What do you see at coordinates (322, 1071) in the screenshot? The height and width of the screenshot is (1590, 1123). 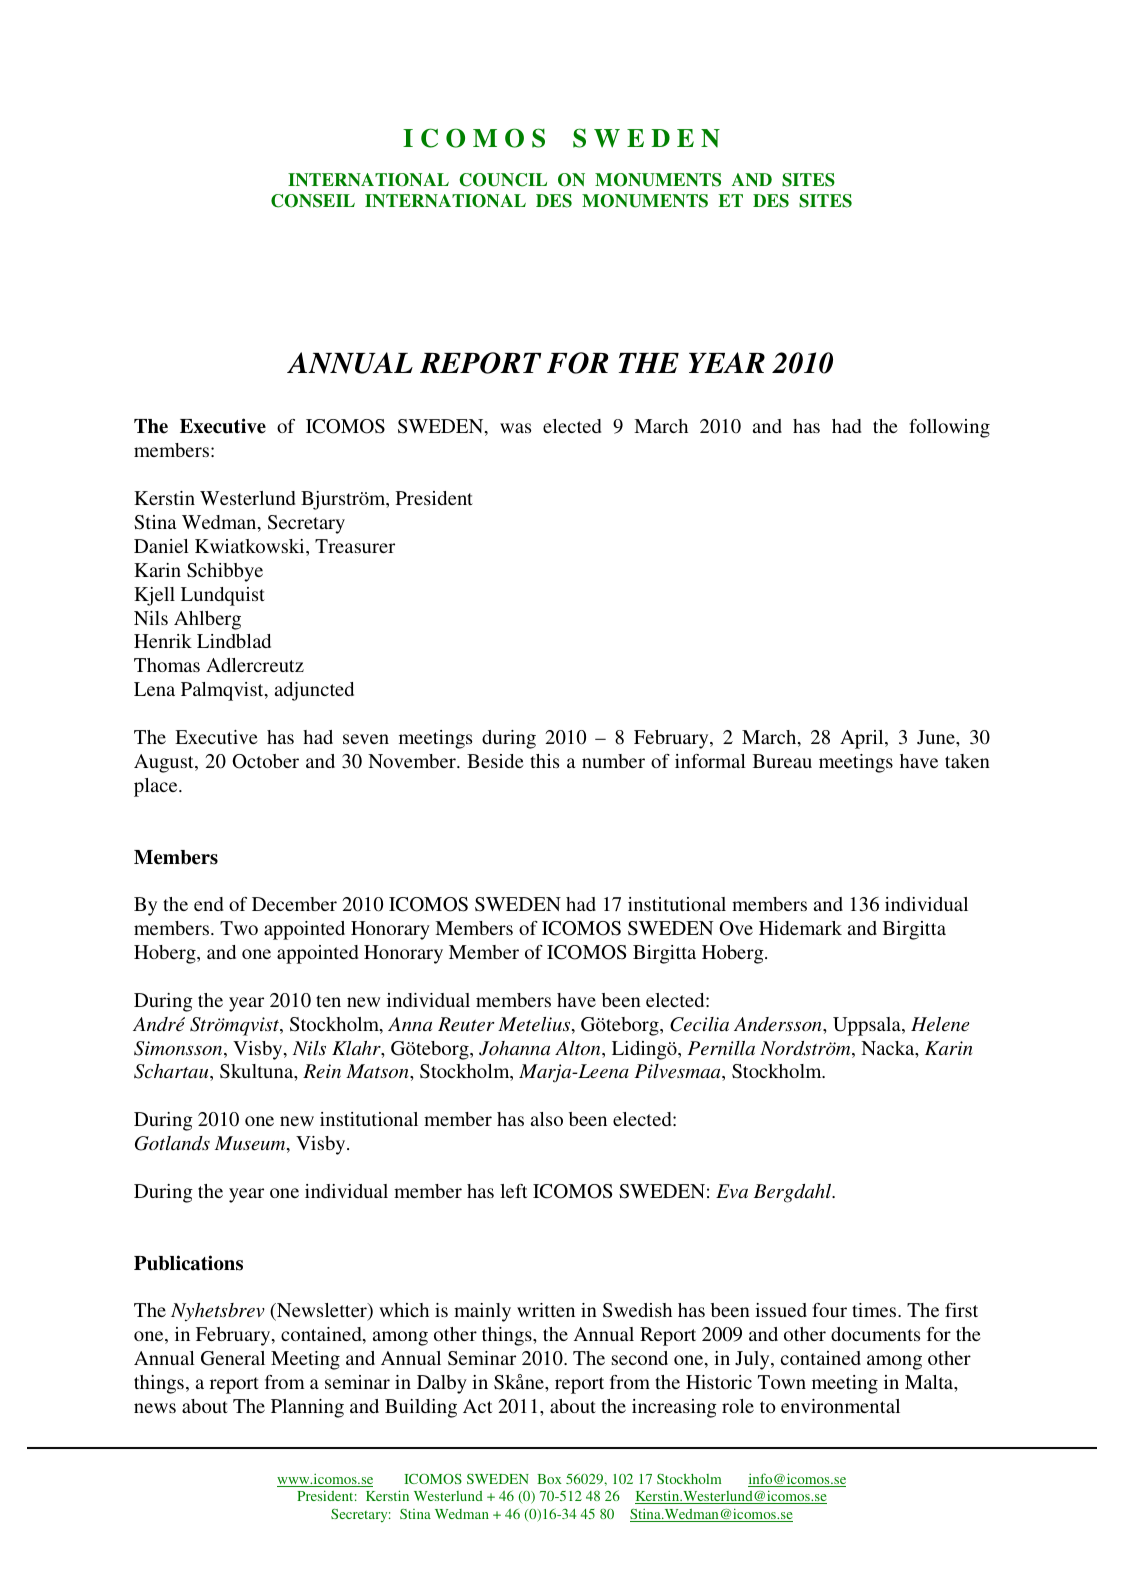 I see `Rein` at bounding box center [322, 1071].
